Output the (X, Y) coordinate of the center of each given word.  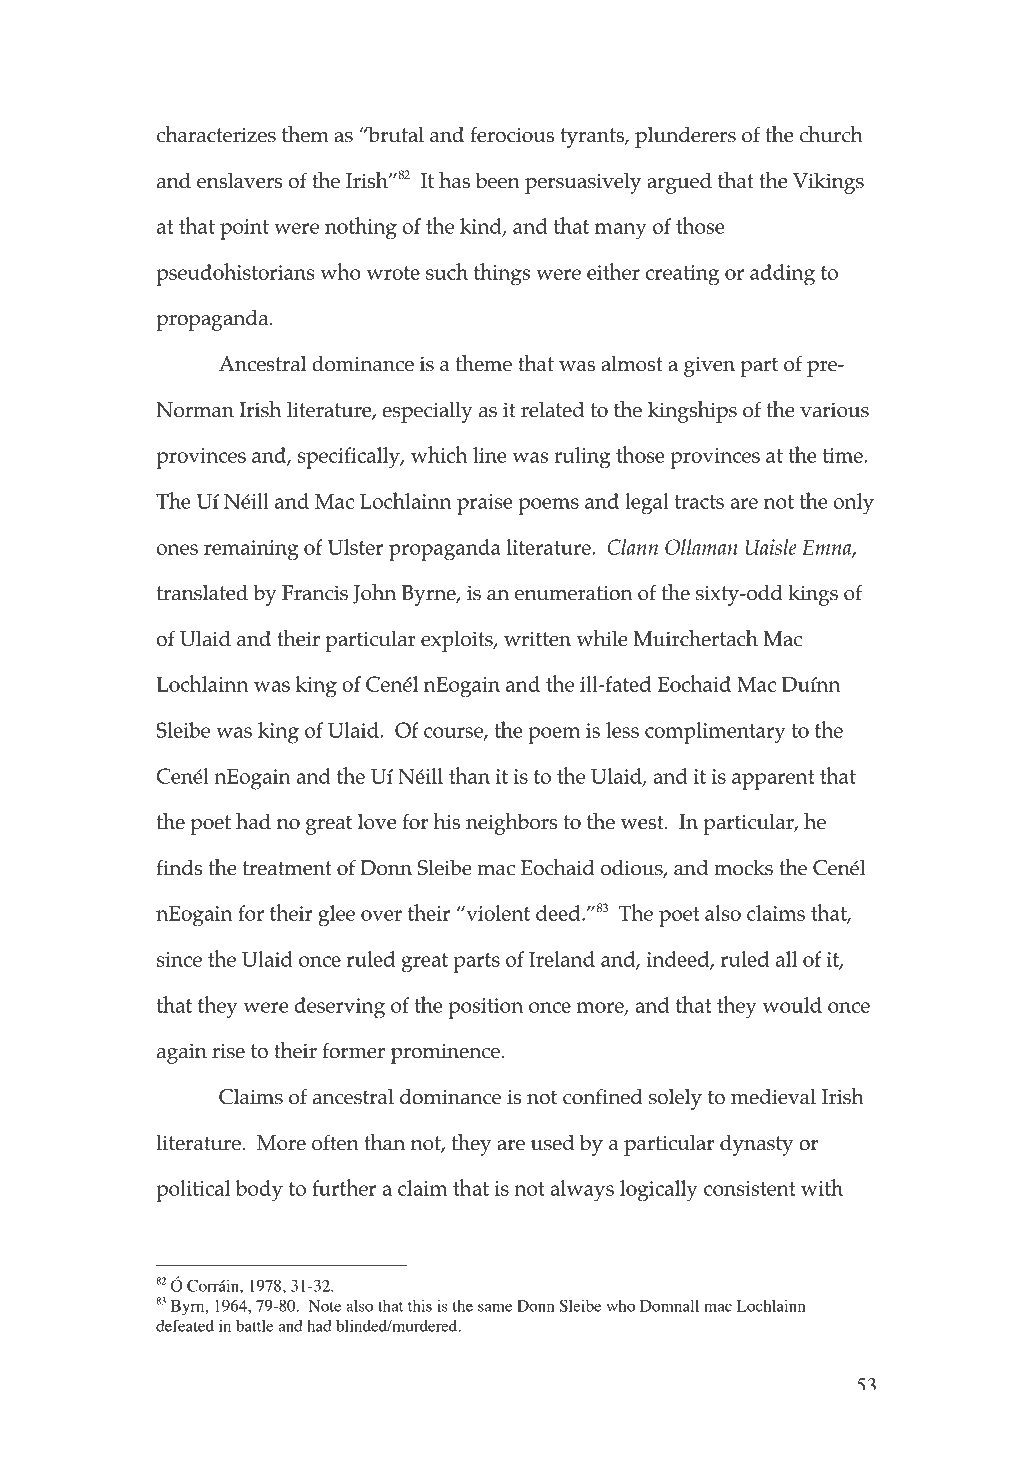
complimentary (715, 733)
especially (427, 412)
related (552, 410)
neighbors (511, 824)
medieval (773, 1097)
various (834, 410)
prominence (445, 1054)
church (831, 134)
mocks (743, 868)
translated (202, 593)
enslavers (239, 181)
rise (228, 1051)
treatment (287, 868)
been (498, 181)
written (537, 639)
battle (254, 1326)
